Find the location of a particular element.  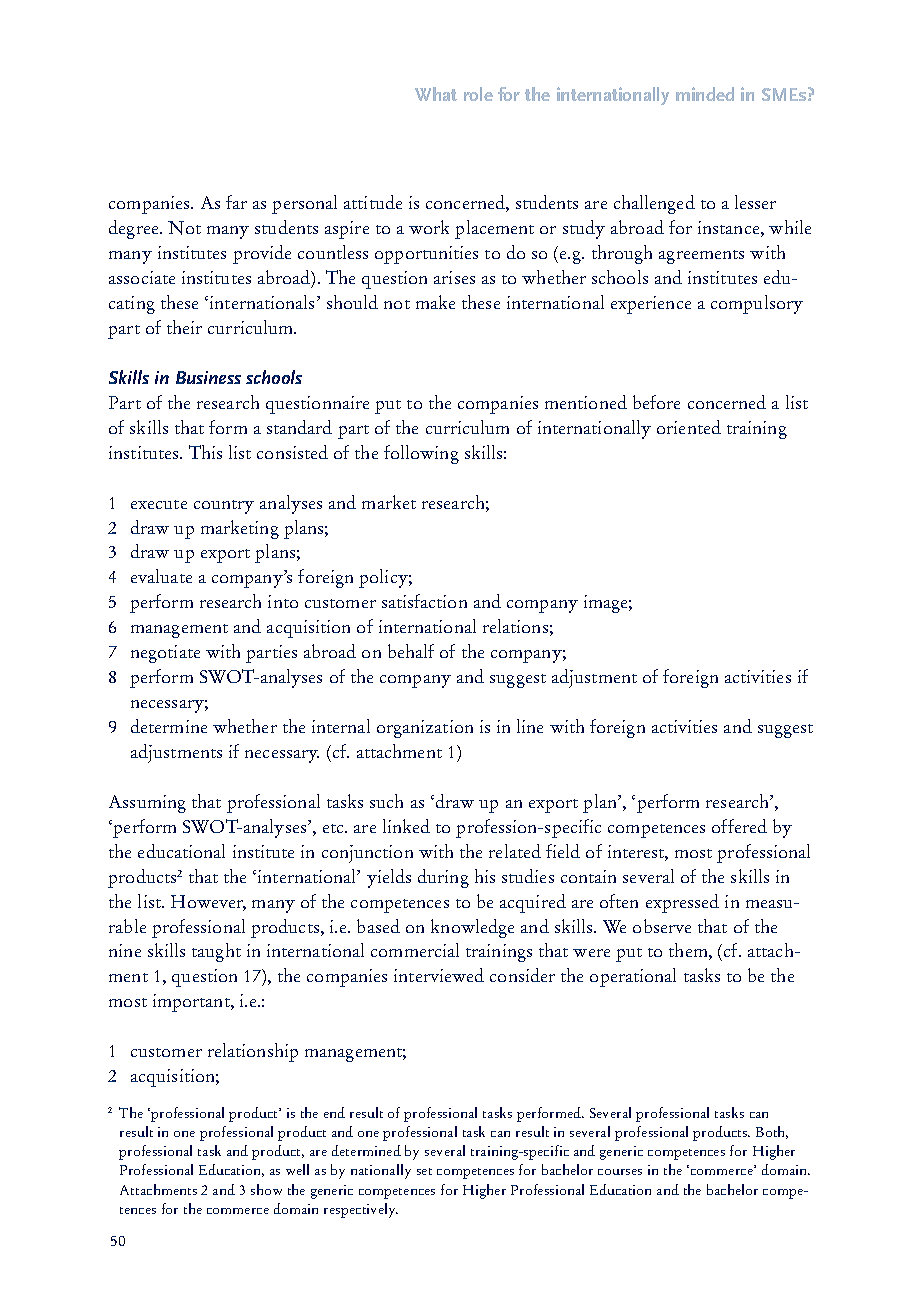

them is located at coordinates (689, 951).
